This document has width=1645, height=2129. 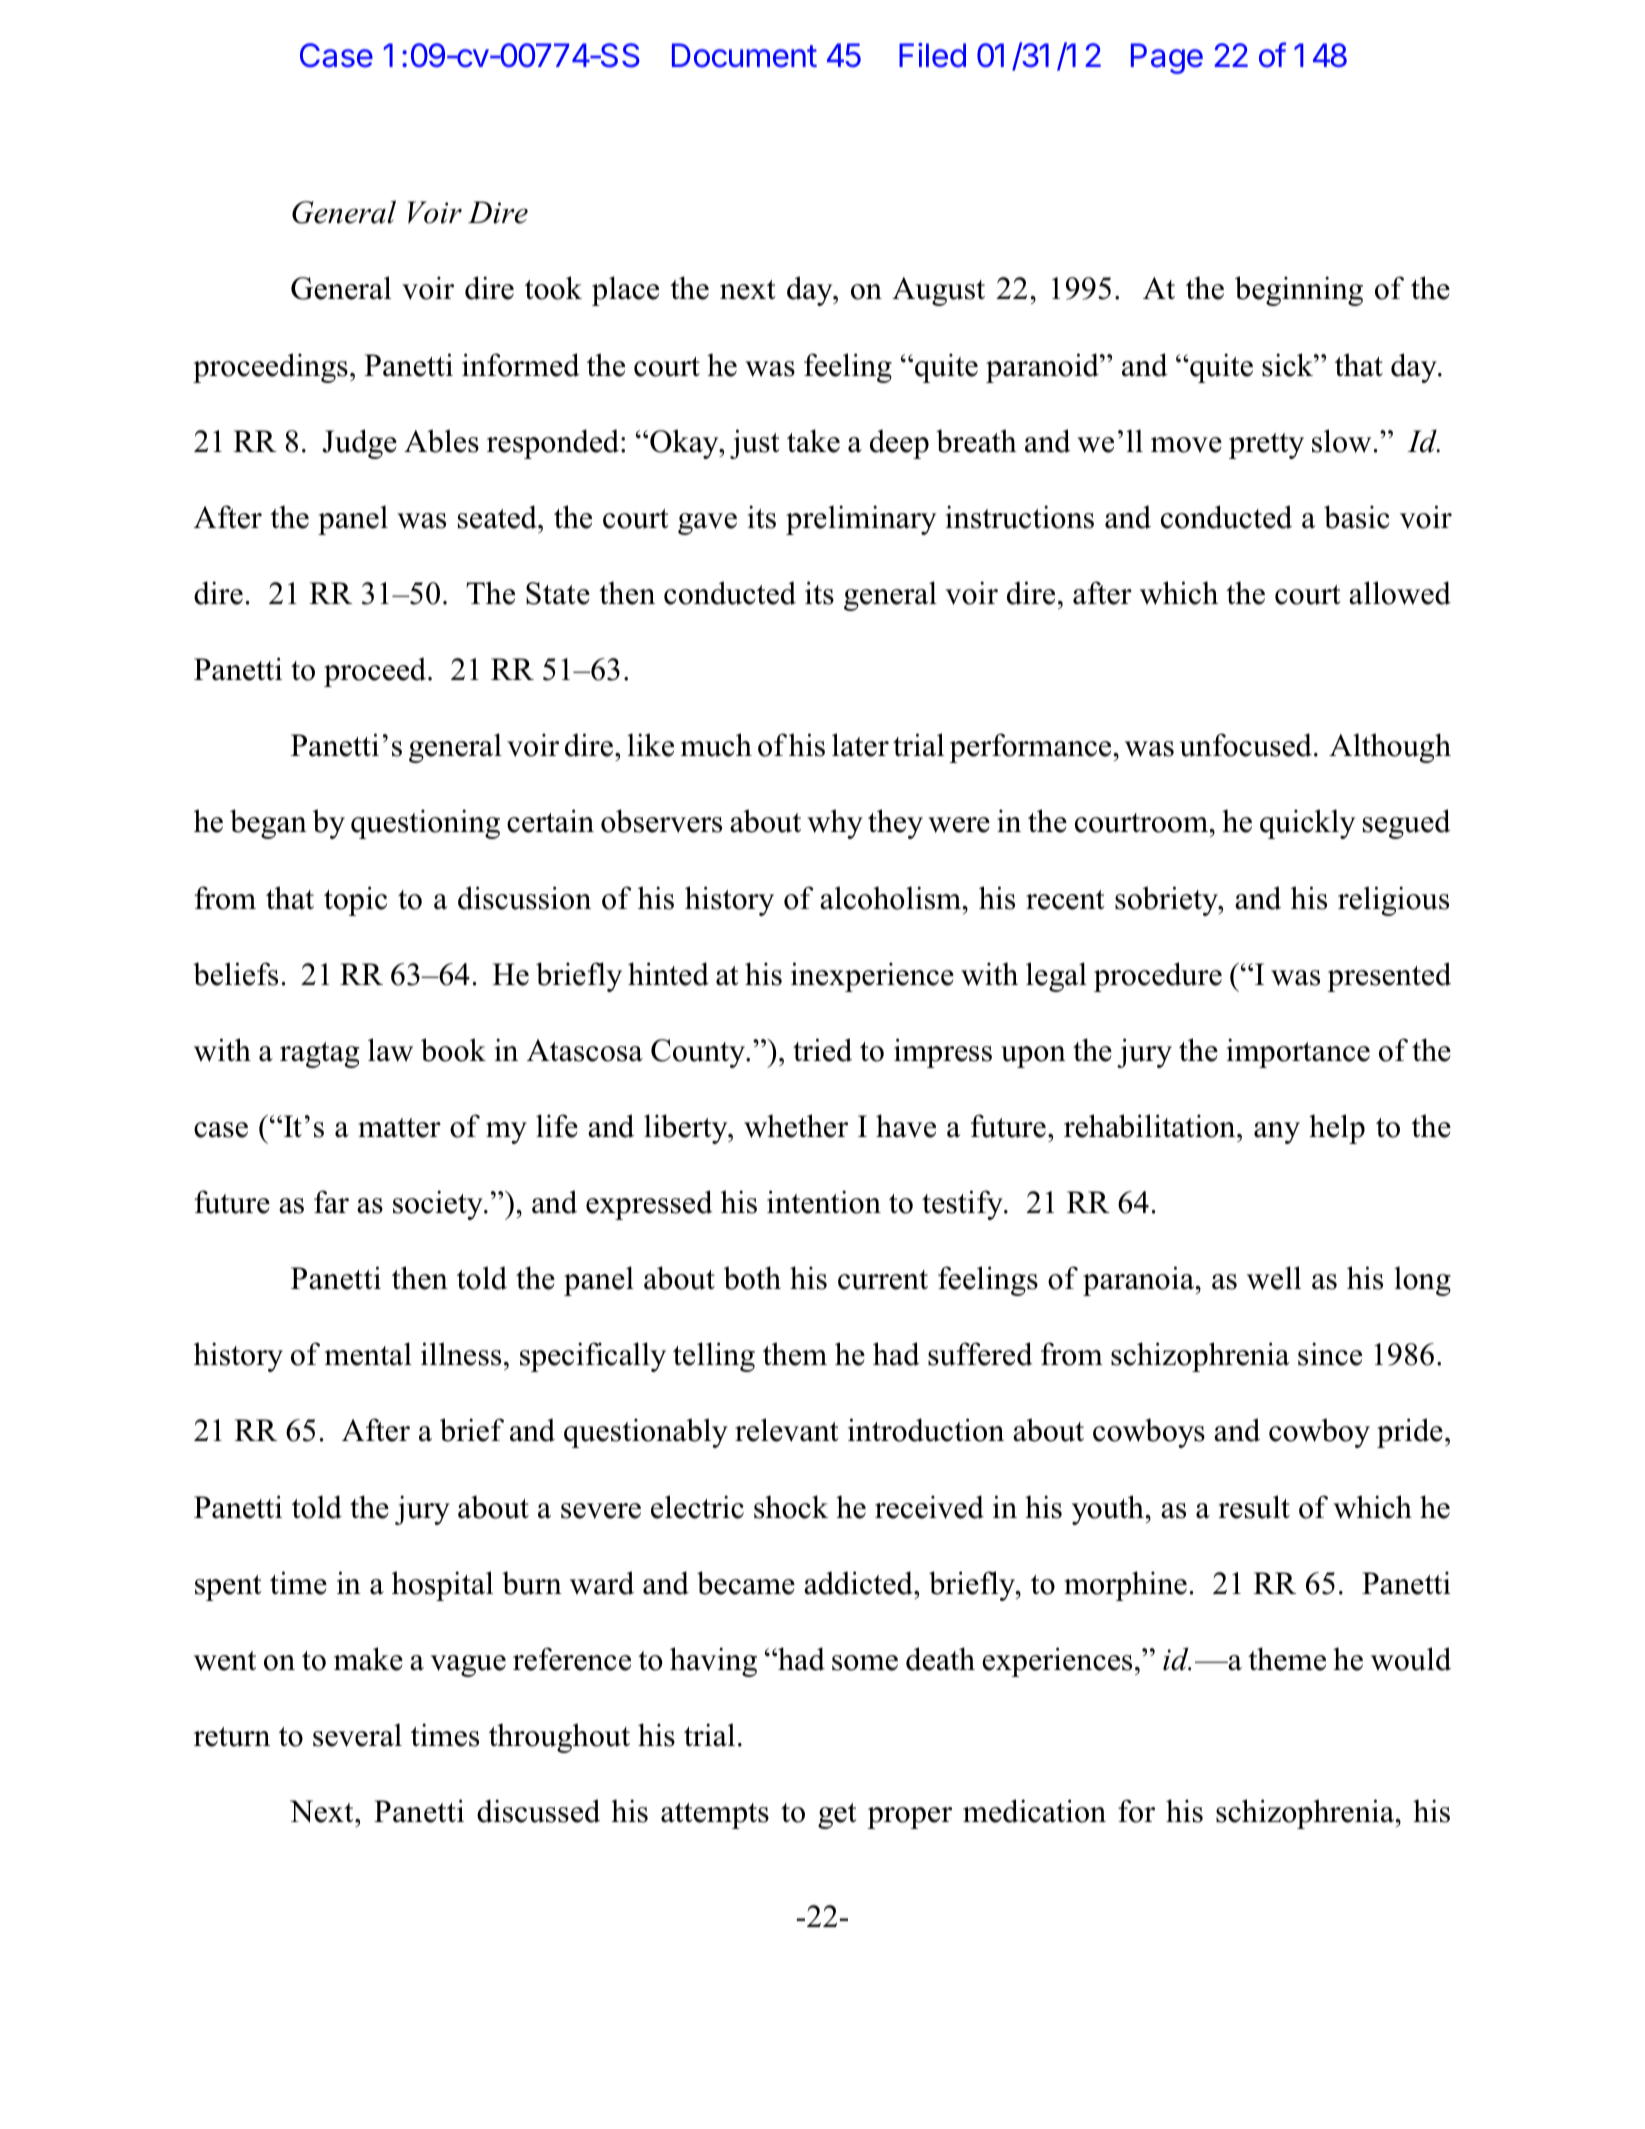 What do you see at coordinates (837, 1816) in the document?
I see `get` at bounding box center [837, 1816].
